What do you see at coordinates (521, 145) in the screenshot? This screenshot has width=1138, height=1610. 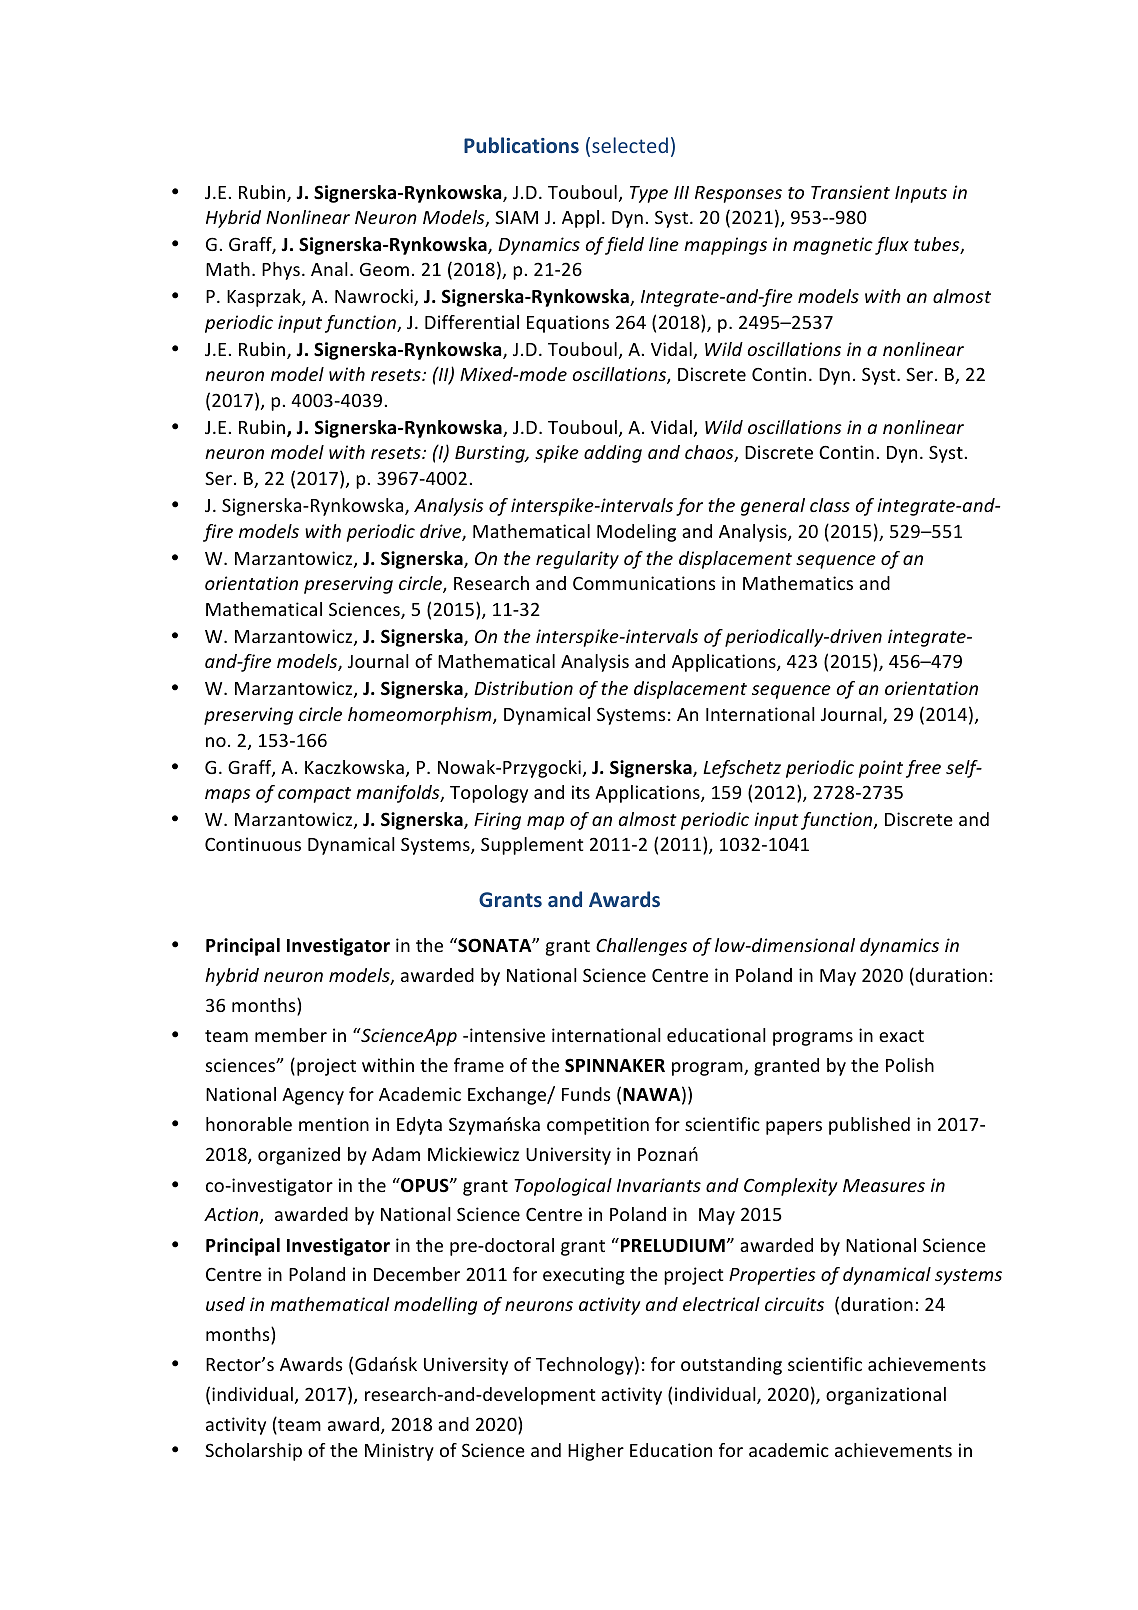 I see `Publications` at bounding box center [521, 145].
